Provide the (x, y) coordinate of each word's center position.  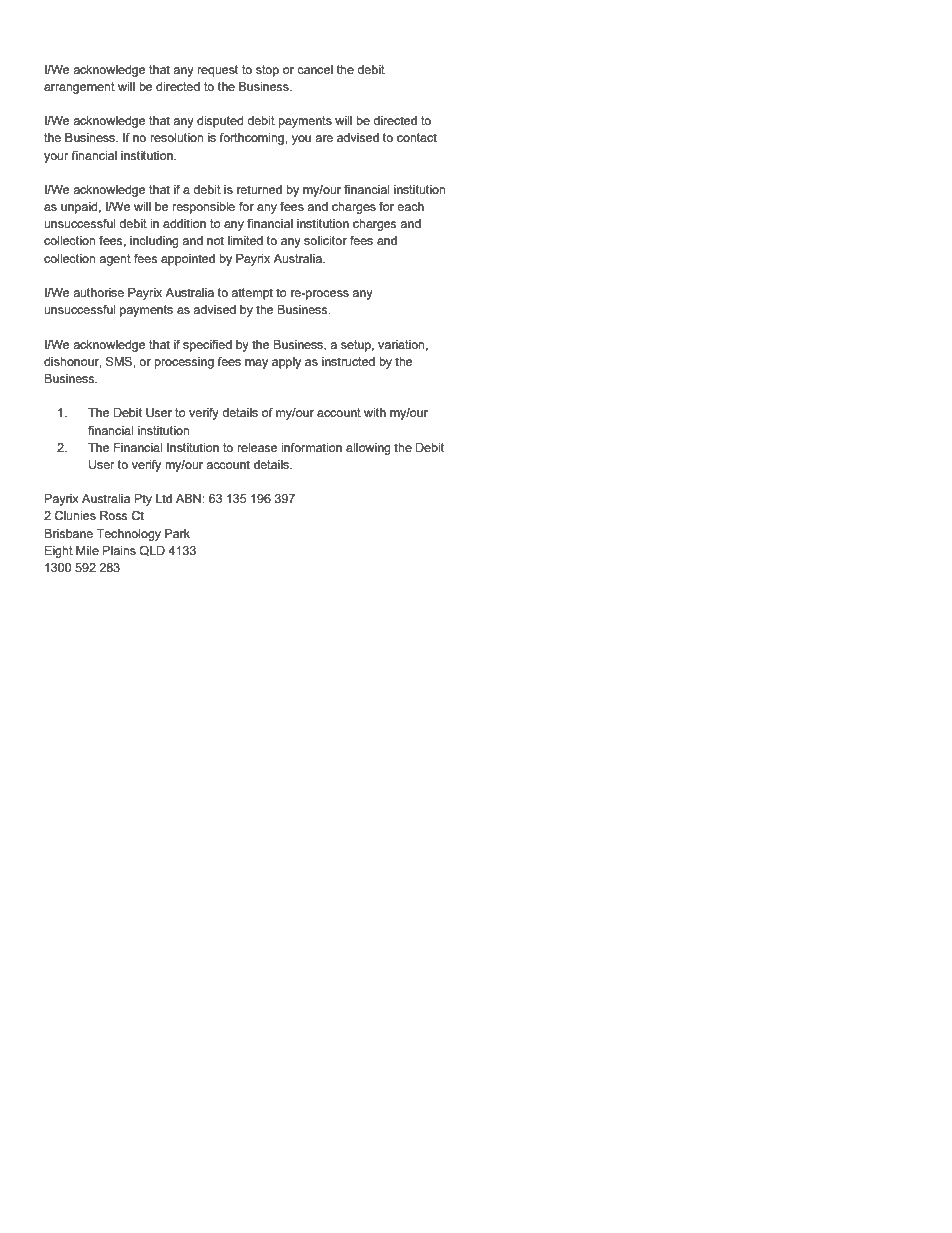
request (217, 71)
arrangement (79, 88)
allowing (368, 449)
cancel (315, 69)
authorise (98, 292)
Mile (87, 550)
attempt (252, 294)
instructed (348, 361)
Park (177, 533)
